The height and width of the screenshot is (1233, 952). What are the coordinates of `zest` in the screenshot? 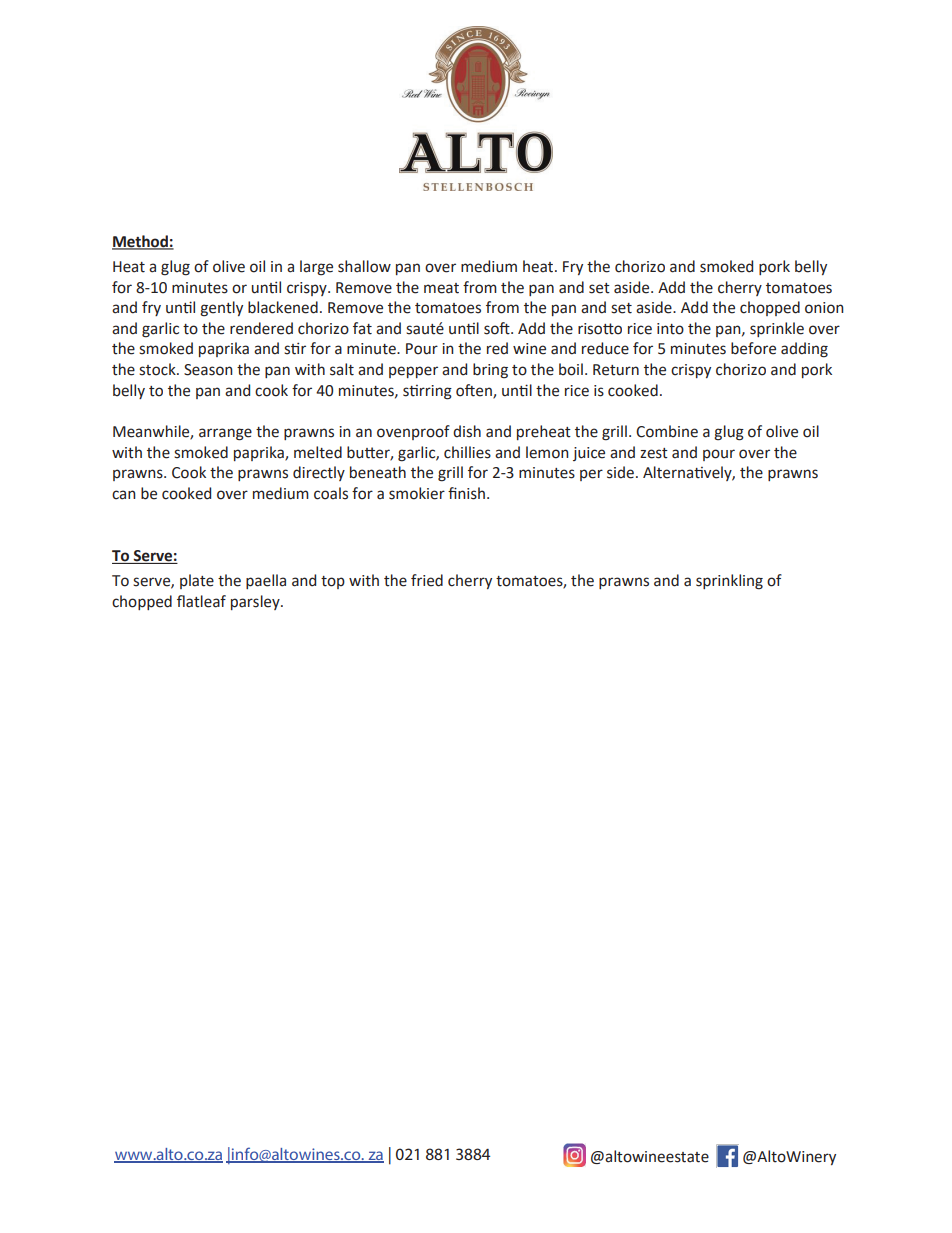 It's located at (654, 453).
